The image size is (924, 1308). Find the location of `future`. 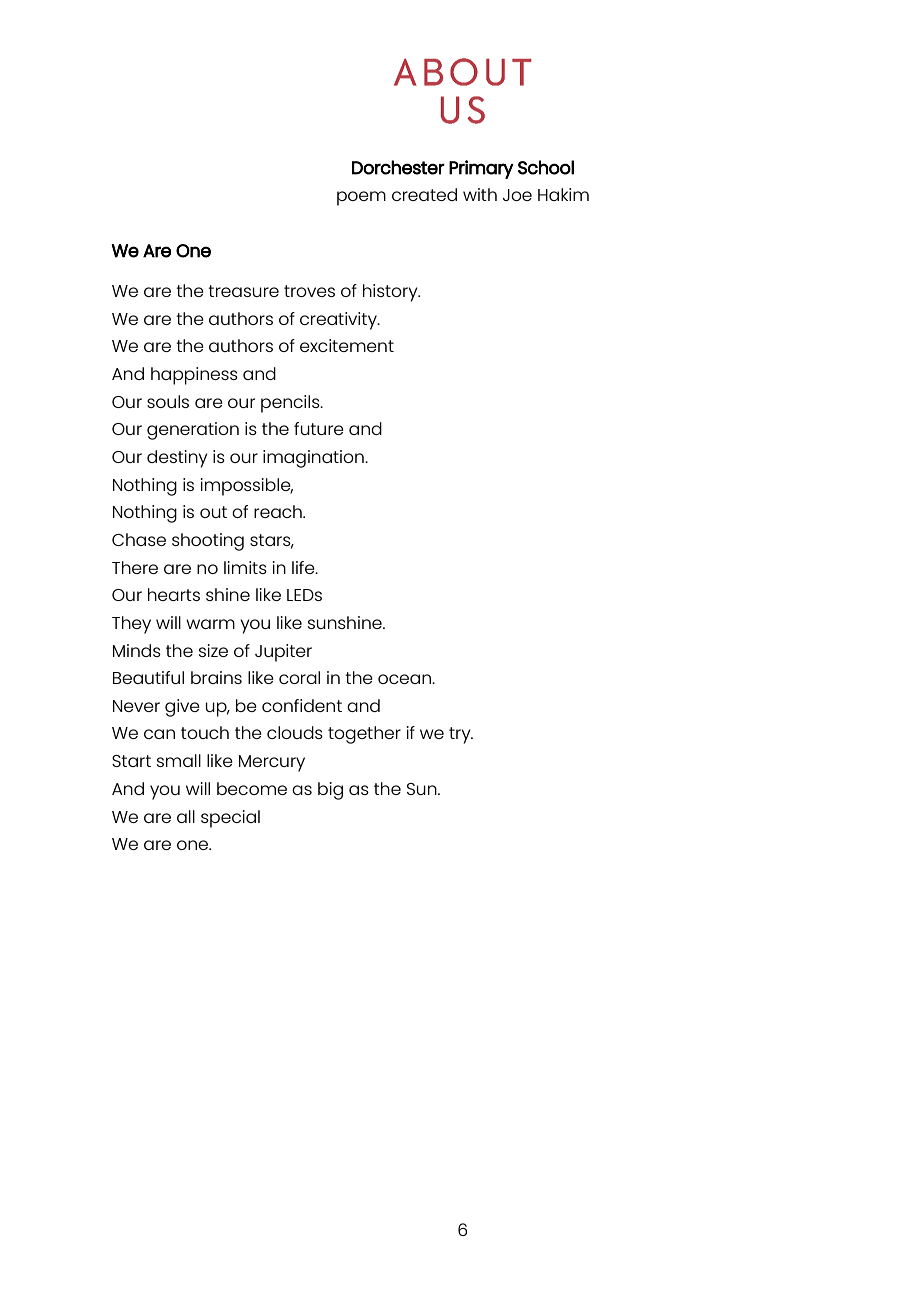

future is located at coordinates (319, 428).
